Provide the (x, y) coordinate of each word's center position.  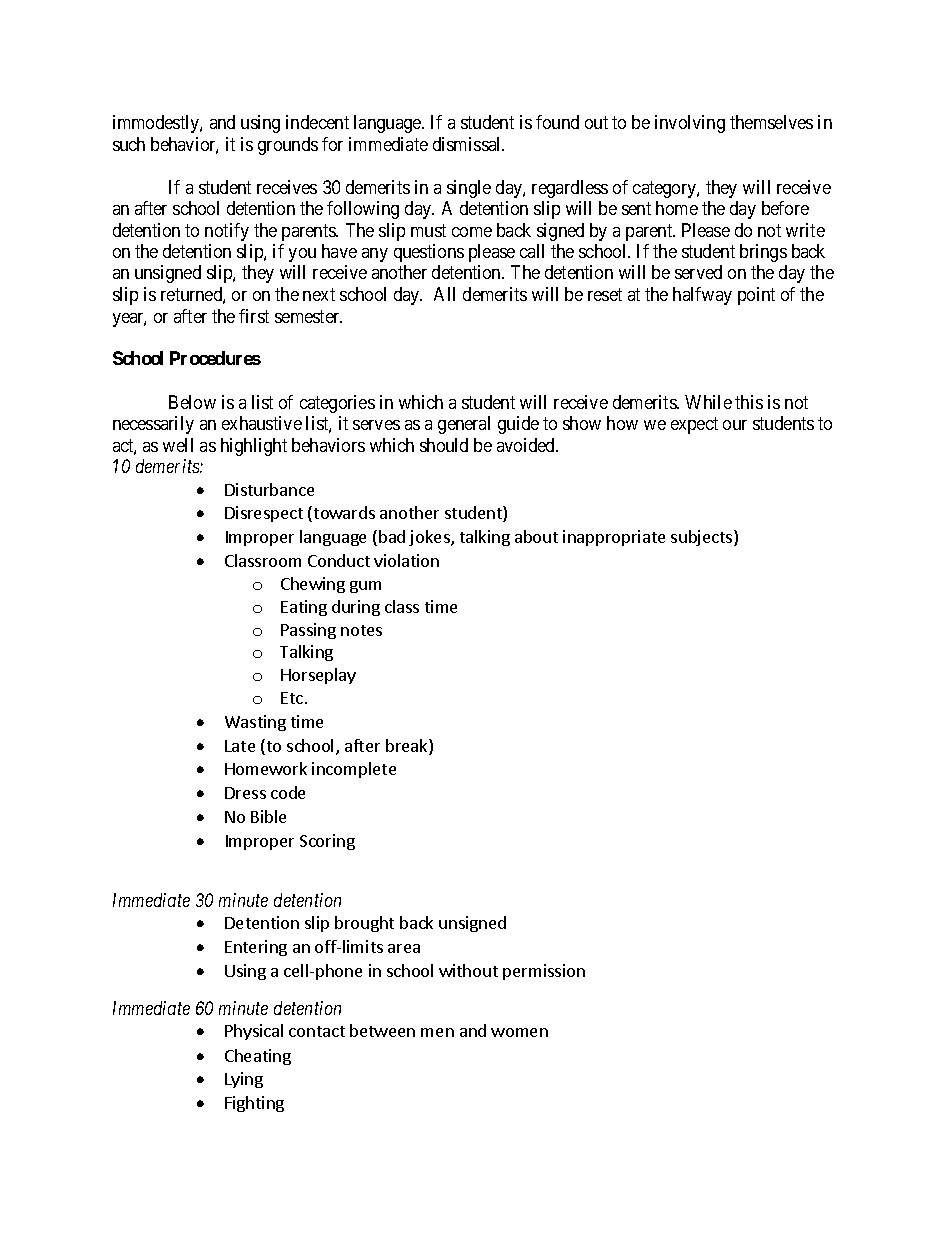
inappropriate (614, 538)
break (408, 747)
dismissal (468, 144)
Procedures (215, 358)
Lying (244, 1080)
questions (429, 253)
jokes (430, 538)
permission (544, 972)
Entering (256, 948)
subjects (703, 538)
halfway (702, 296)
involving (690, 124)
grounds (288, 146)
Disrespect (264, 514)
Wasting (255, 723)
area (404, 948)
